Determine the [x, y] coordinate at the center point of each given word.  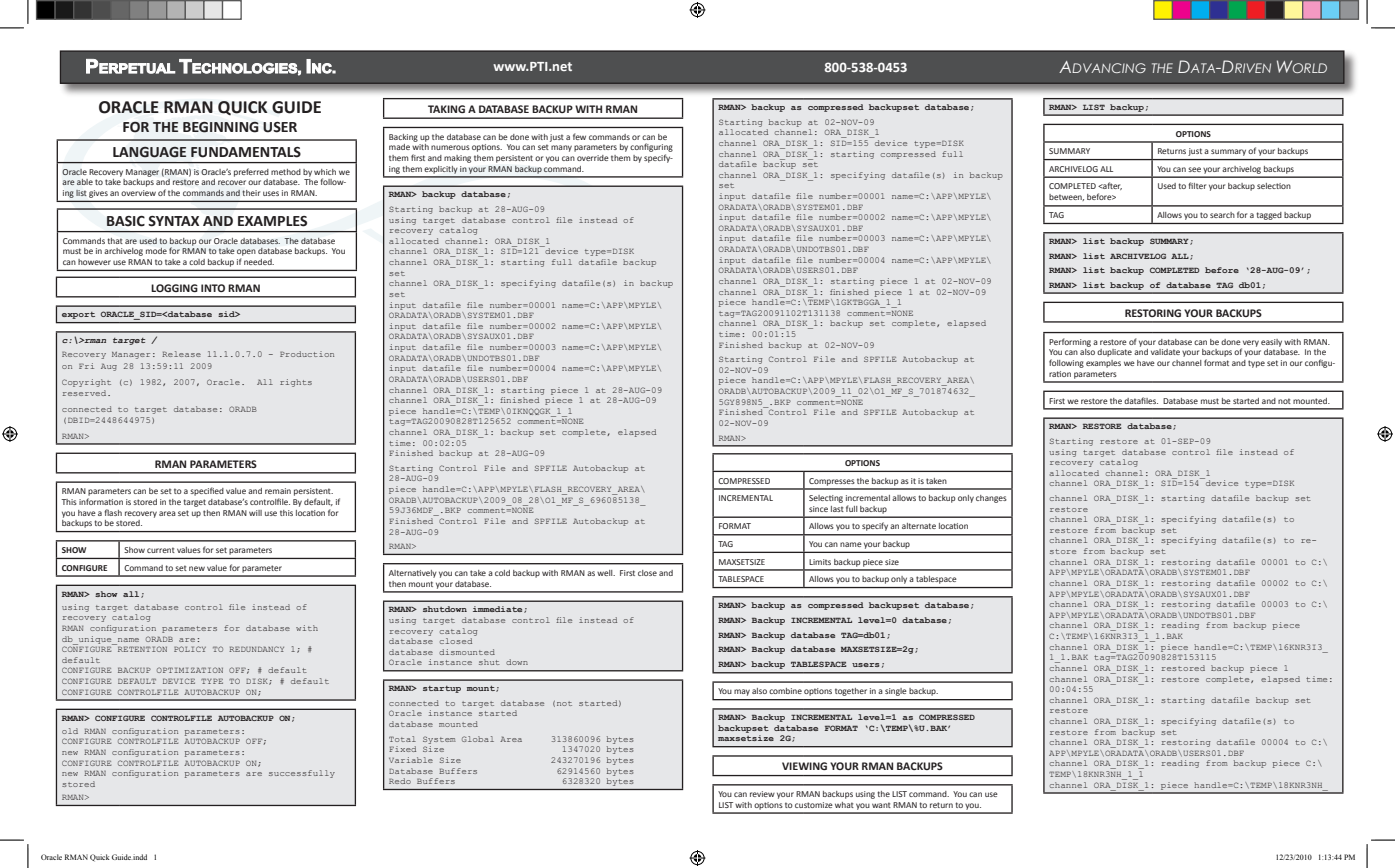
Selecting [826, 499]
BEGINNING [221, 127]
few [579, 136]
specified [207, 491]
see [1194, 169]
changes [991, 499]
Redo [400, 781]
